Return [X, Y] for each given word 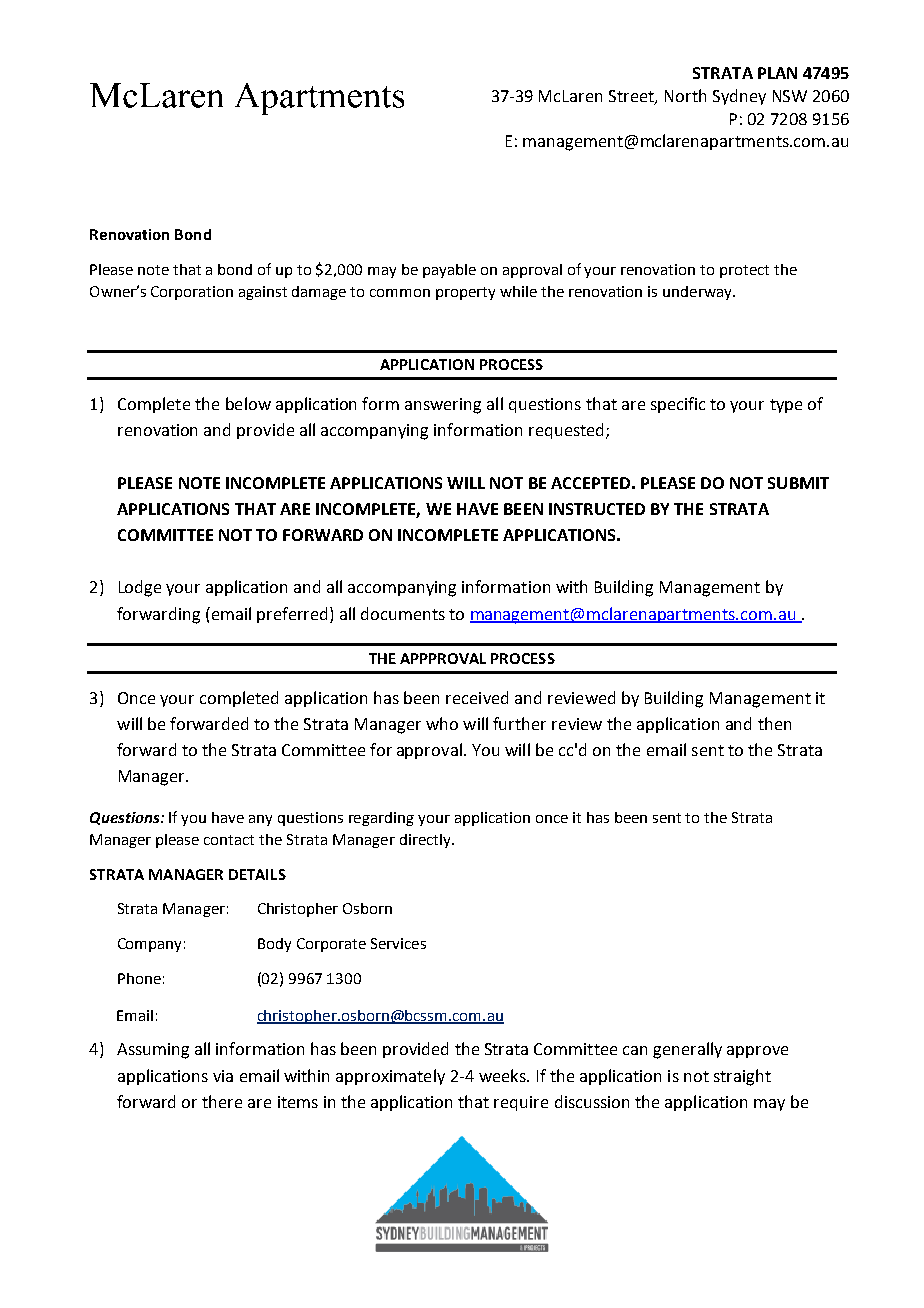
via [223, 1076]
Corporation [192, 293]
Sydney [739, 97]
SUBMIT [798, 483]
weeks [503, 1075]
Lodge [140, 588]
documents [403, 613]
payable [449, 271]
